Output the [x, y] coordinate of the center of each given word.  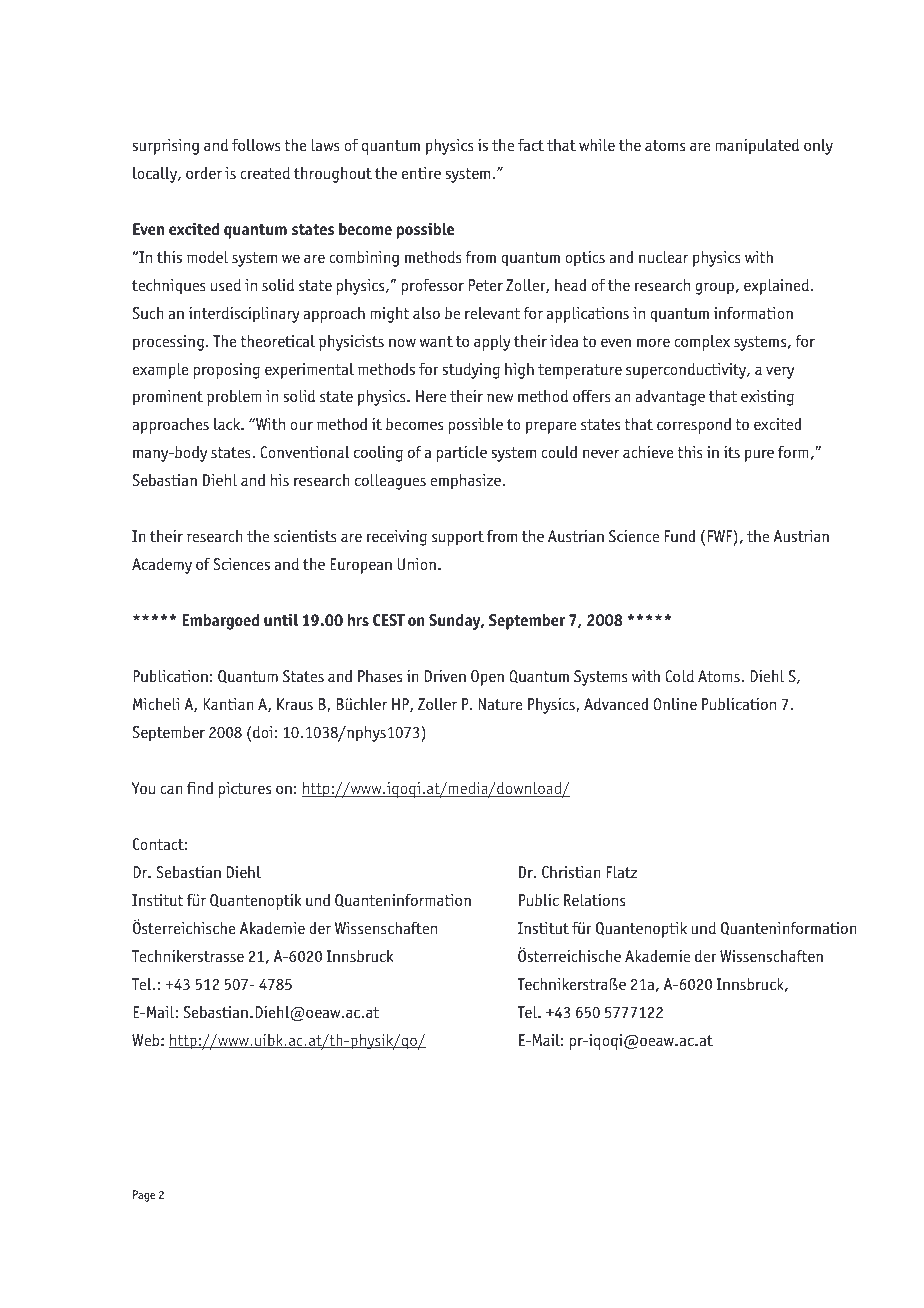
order [204, 172]
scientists [305, 536]
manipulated [757, 146]
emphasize [466, 481]
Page [144, 1196]
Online [675, 703]
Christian [571, 871]
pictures [244, 790]
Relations [594, 900]
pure [759, 455]
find [200, 787]
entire [421, 173]
